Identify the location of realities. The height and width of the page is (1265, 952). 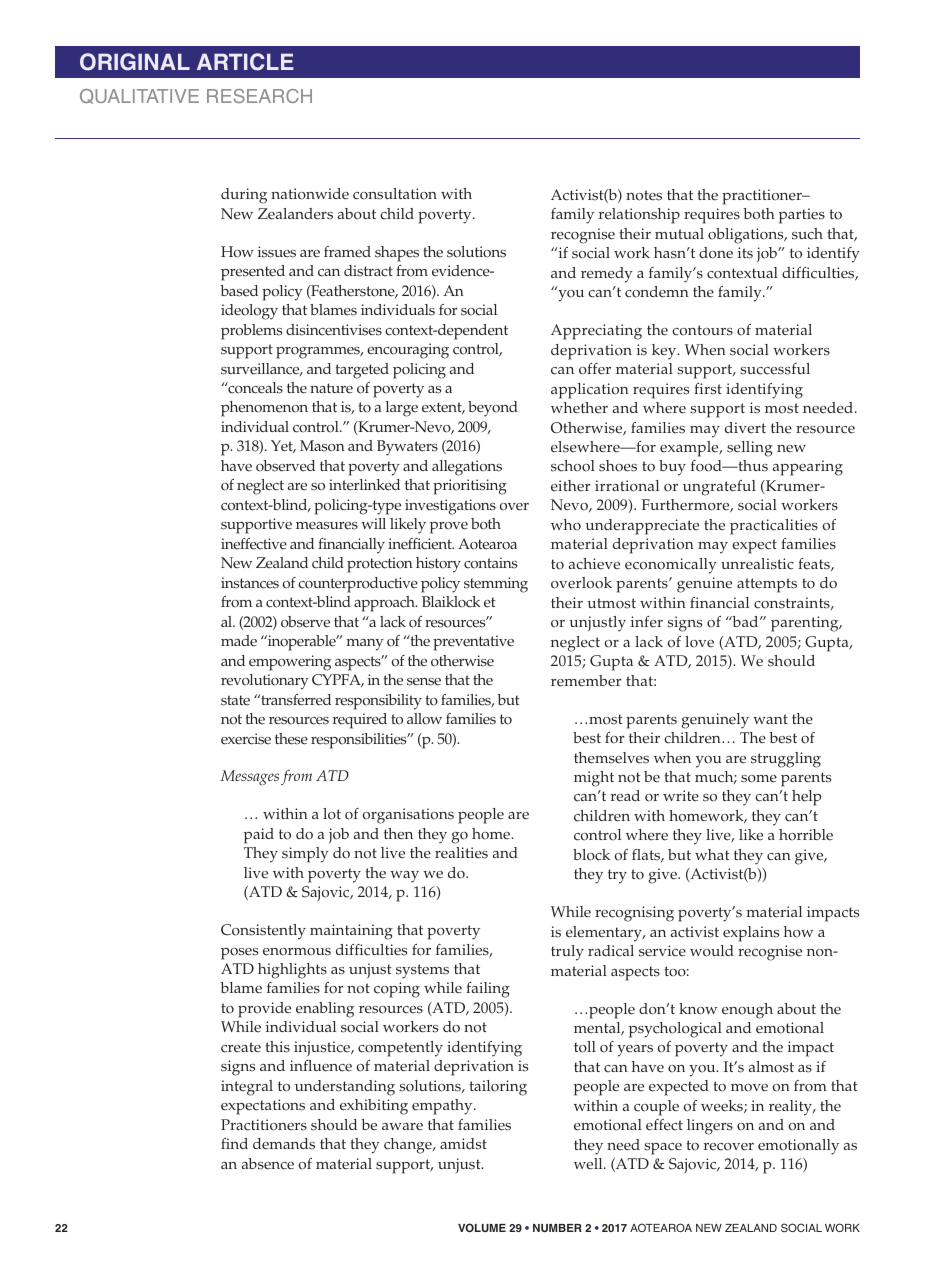
(461, 853).
